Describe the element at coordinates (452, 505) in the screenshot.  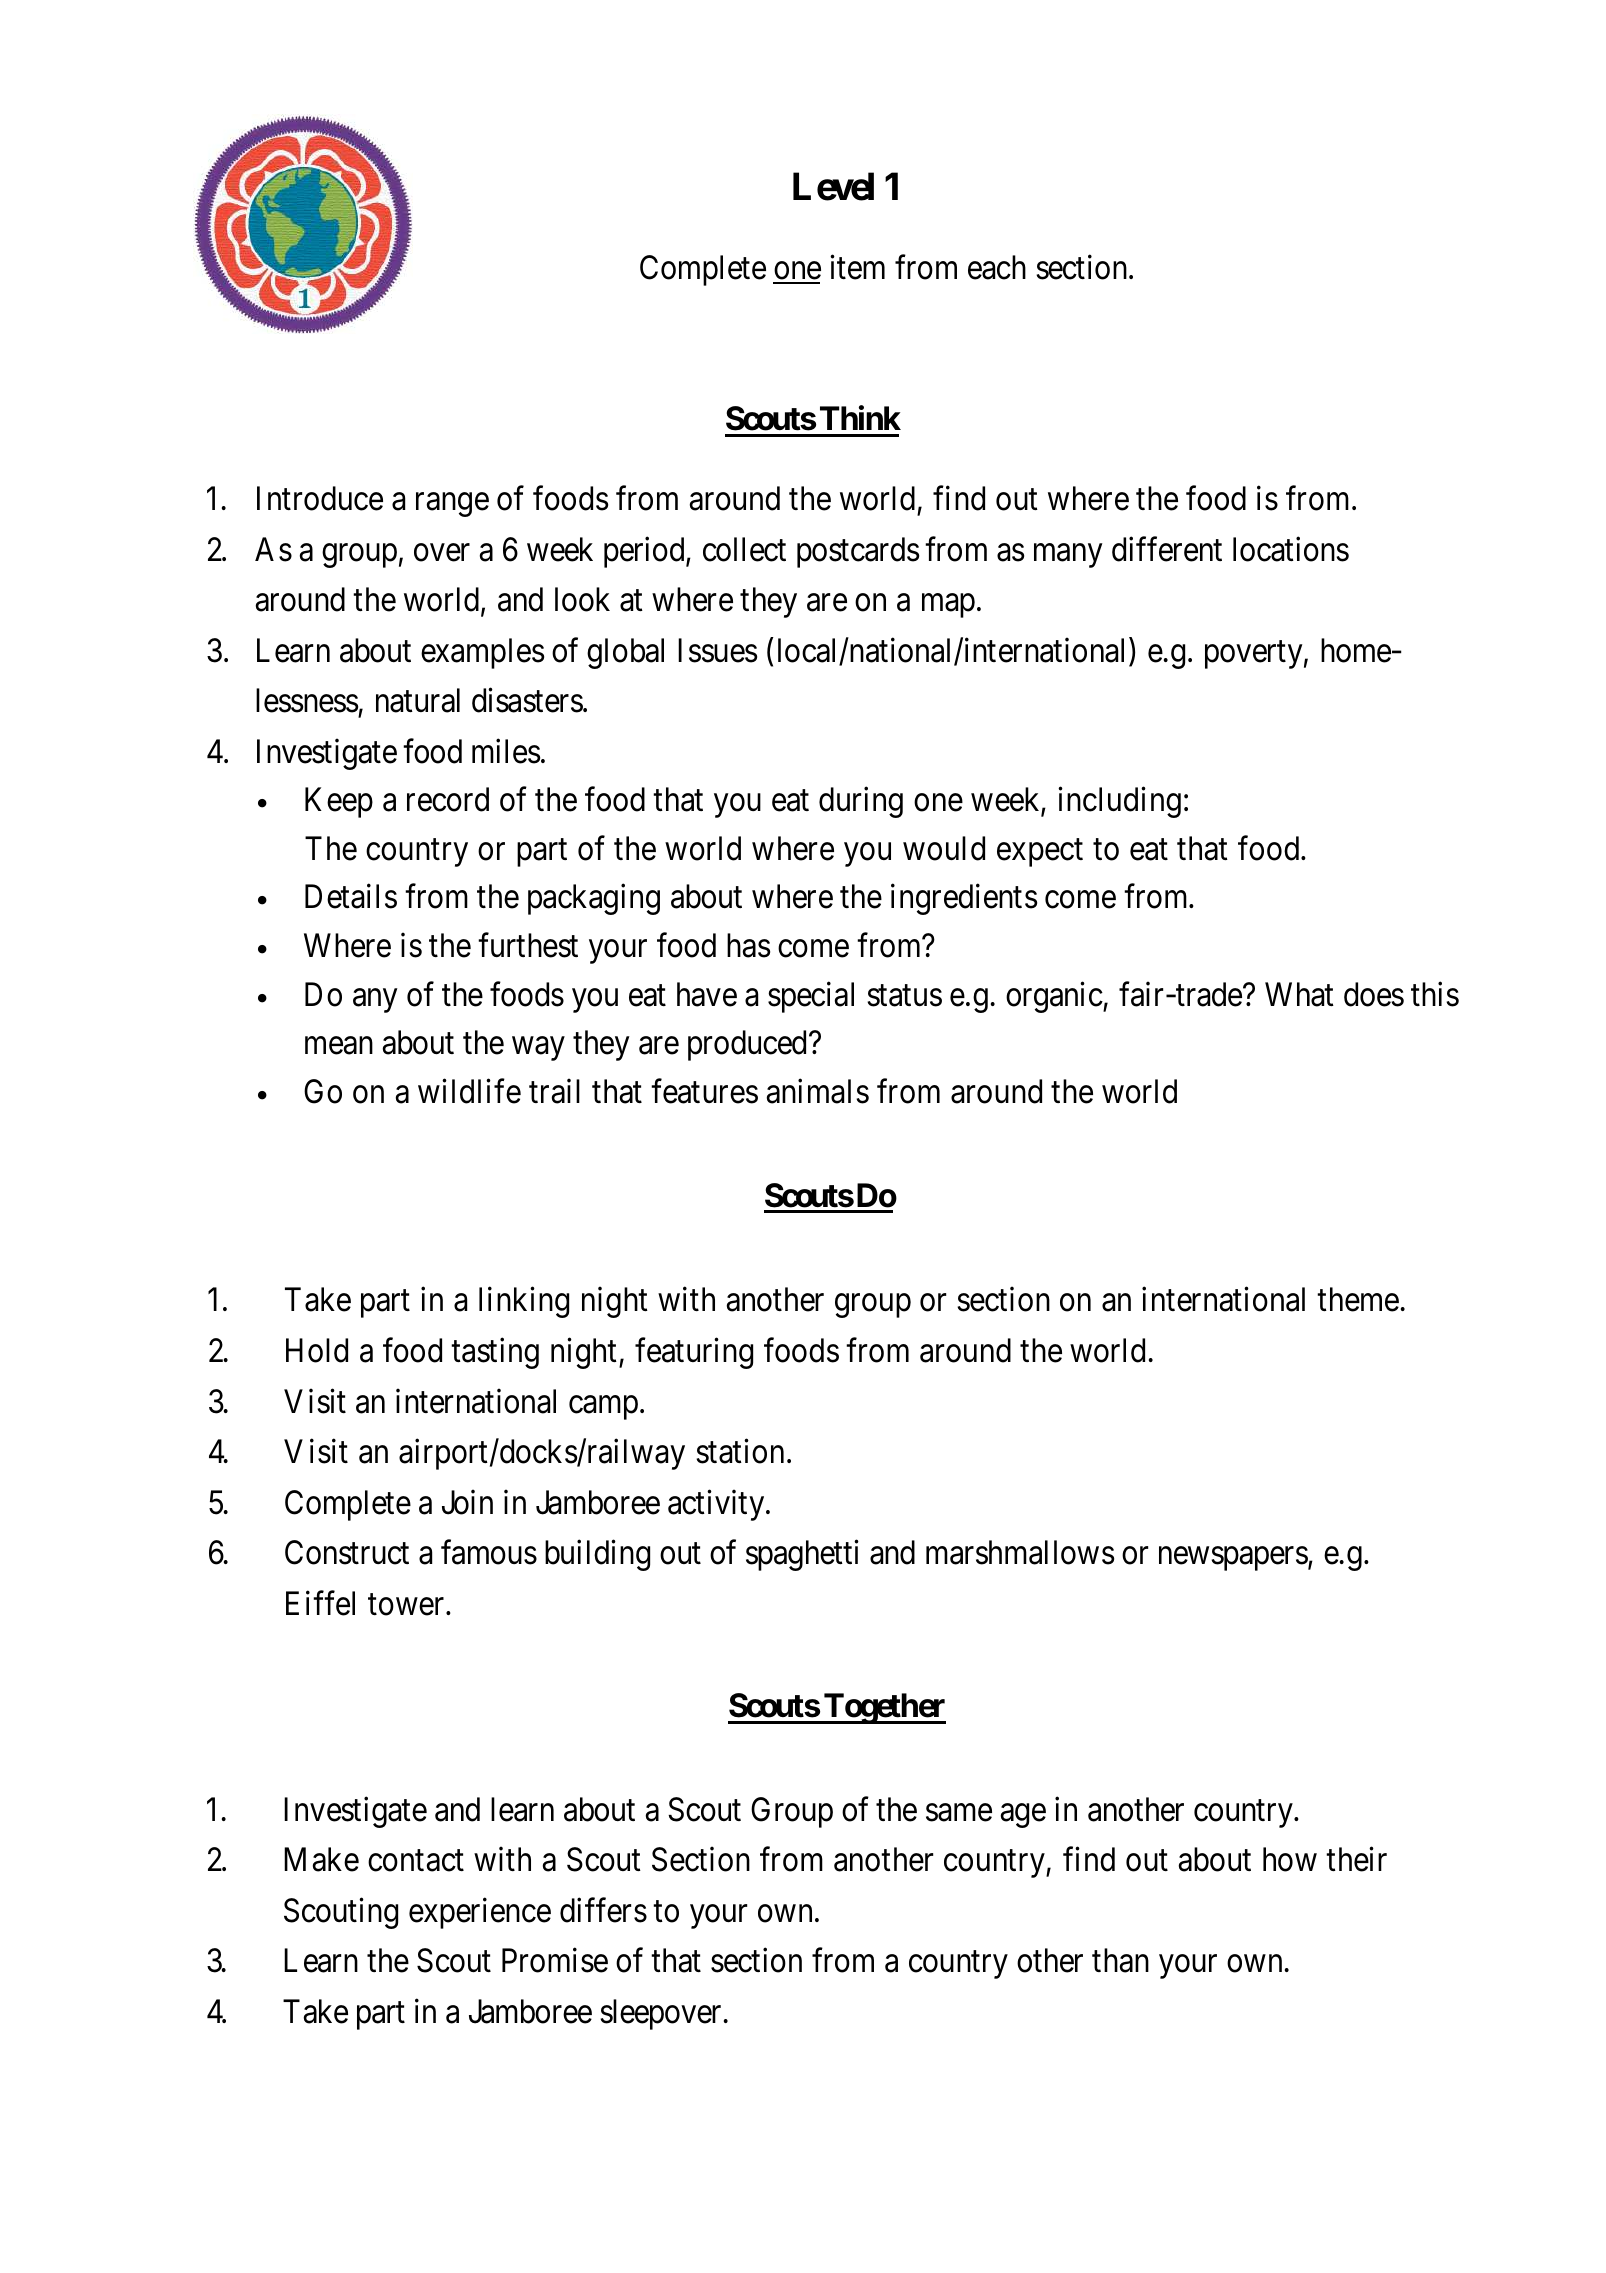
I see `range` at that location.
